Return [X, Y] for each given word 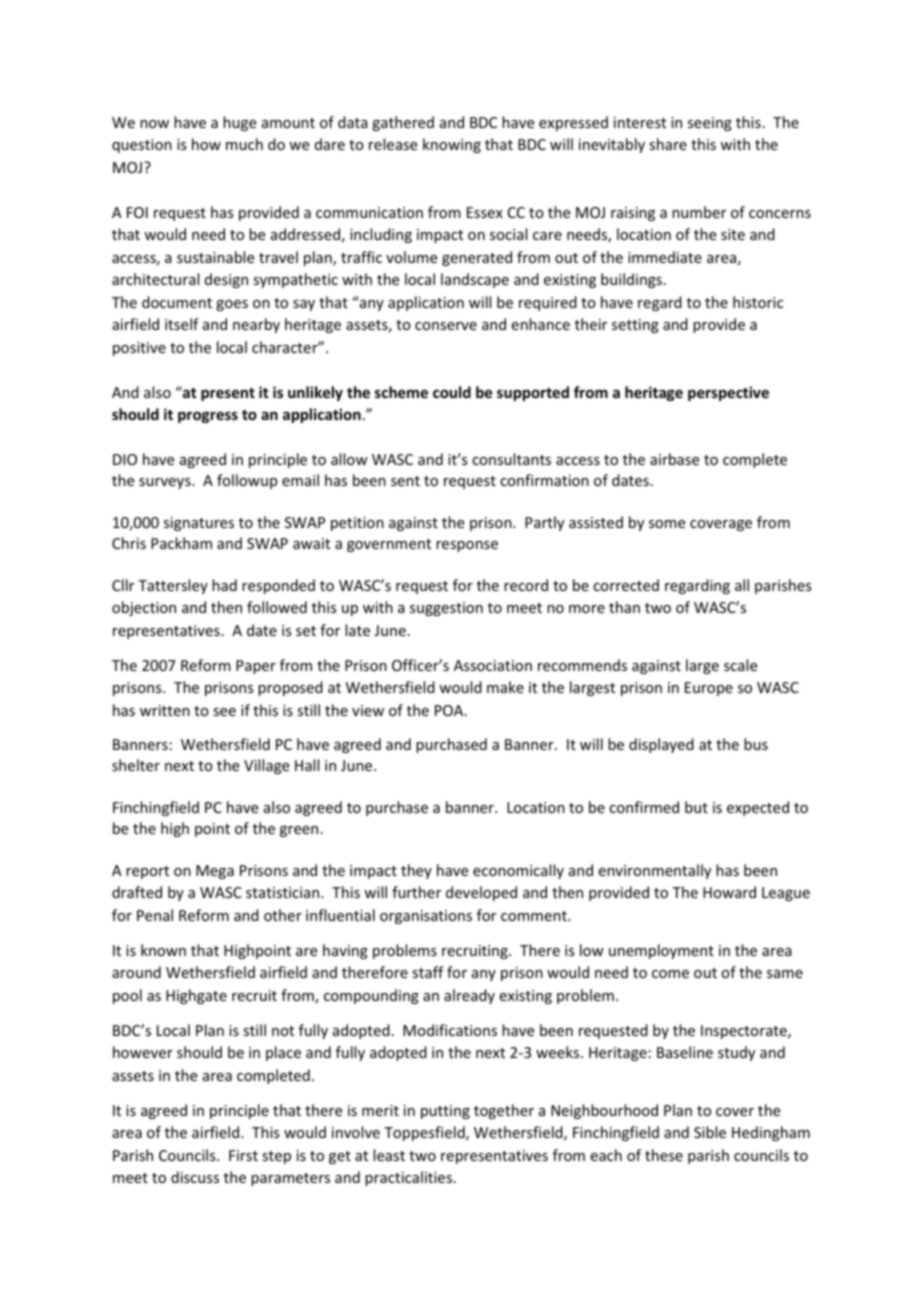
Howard [729, 892]
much [244, 144]
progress [208, 417]
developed [481, 893]
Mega [215, 872]
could [452, 392]
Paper [256, 667]
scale [740, 665]
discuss [195, 1177]
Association [493, 665]
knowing [452, 145]
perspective [728, 393]
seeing [710, 124]
